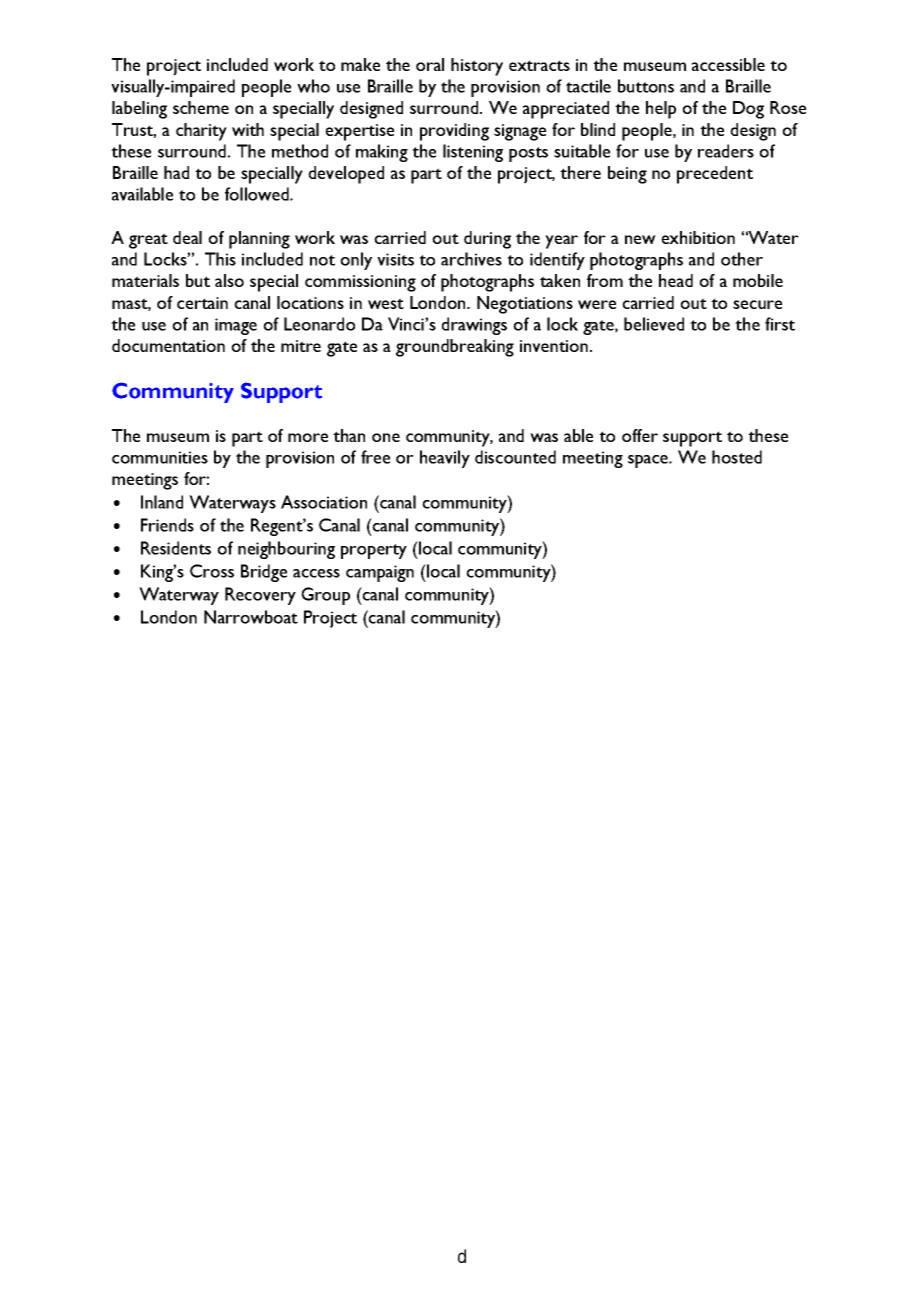  What do you see at coordinates (737, 457) in the document?
I see `hosted` at bounding box center [737, 457].
